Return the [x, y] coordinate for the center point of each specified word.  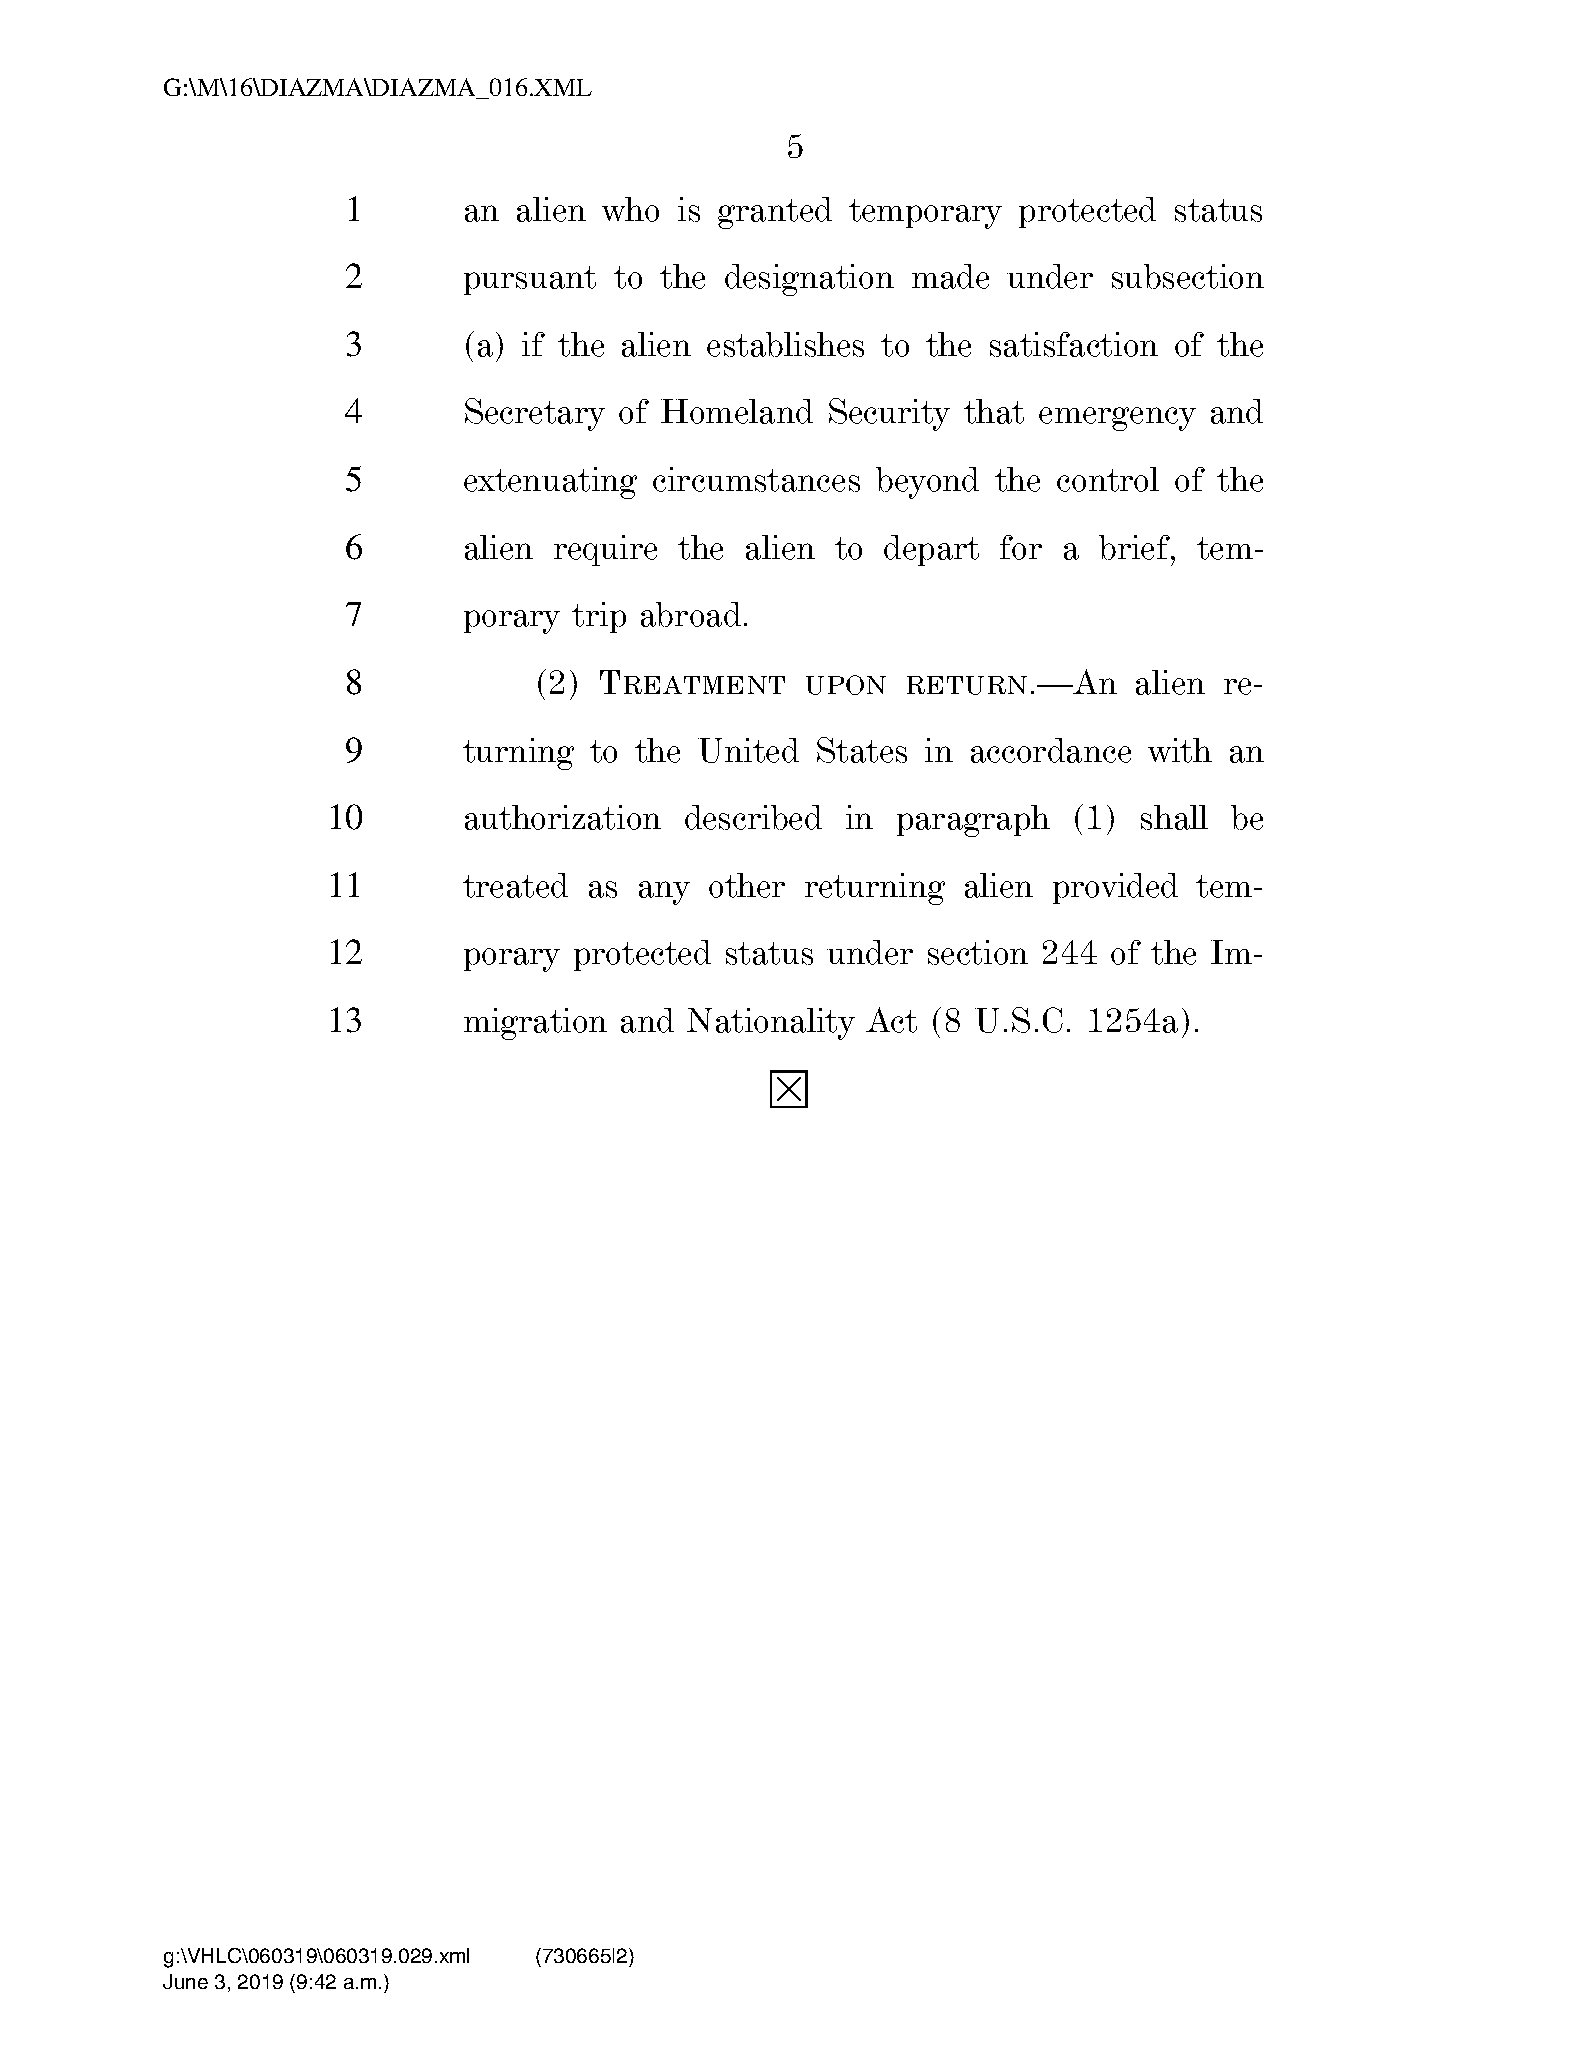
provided [1115, 888]
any [664, 893]
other [747, 885]
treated [515, 885]
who [630, 209]
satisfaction [1074, 344]
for [1021, 547]
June [185, 1981]
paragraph [973, 821]
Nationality [771, 1024]
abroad [691, 614]
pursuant [530, 280]
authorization [563, 817]
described [753, 817]
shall [1174, 817]
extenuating [550, 483]
